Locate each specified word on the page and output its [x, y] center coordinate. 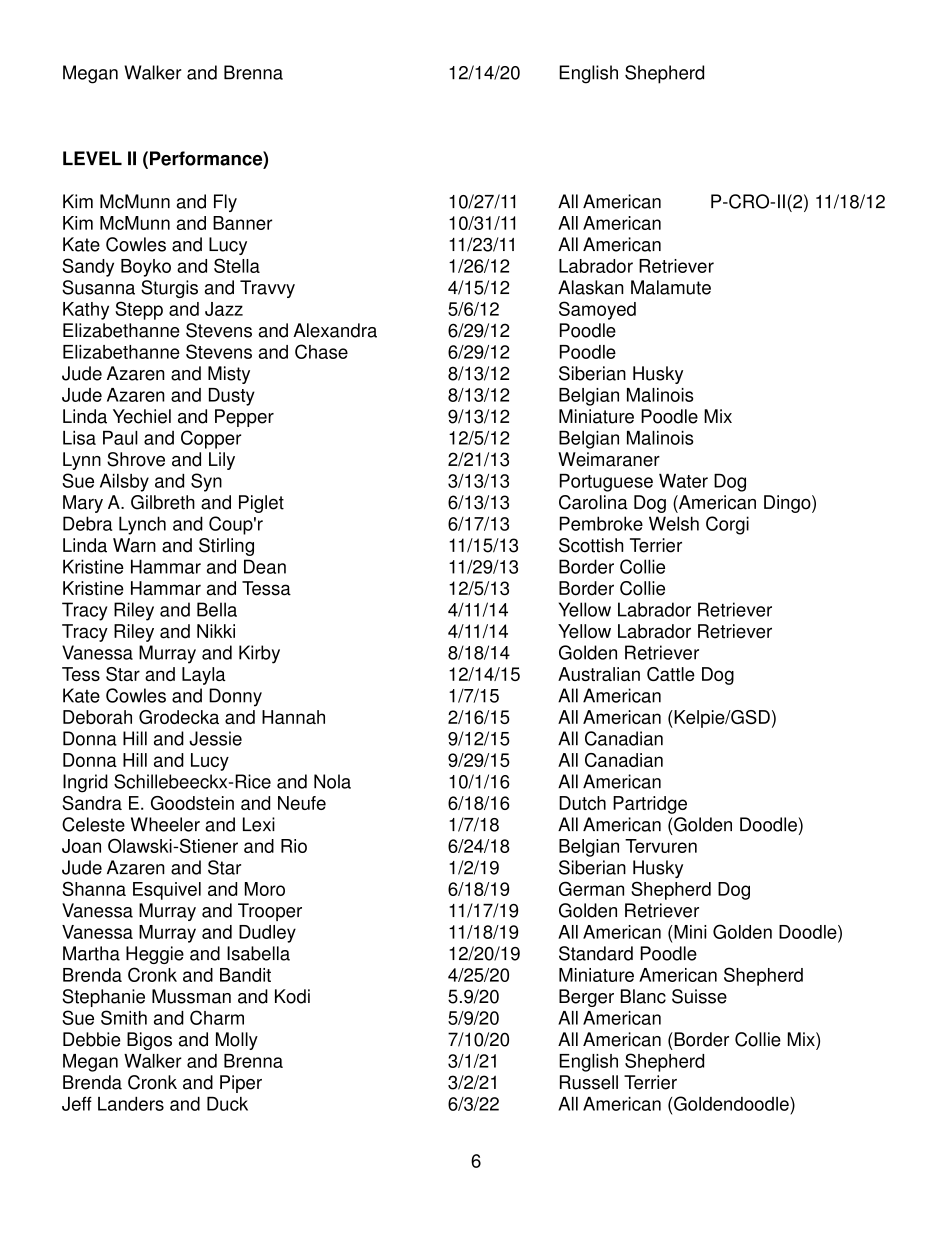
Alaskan [591, 287]
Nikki [216, 631]
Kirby [259, 654]
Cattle [671, 674]
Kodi [292, 996]
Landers [131, 1104]
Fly [225, 203]
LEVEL [92, 158]
